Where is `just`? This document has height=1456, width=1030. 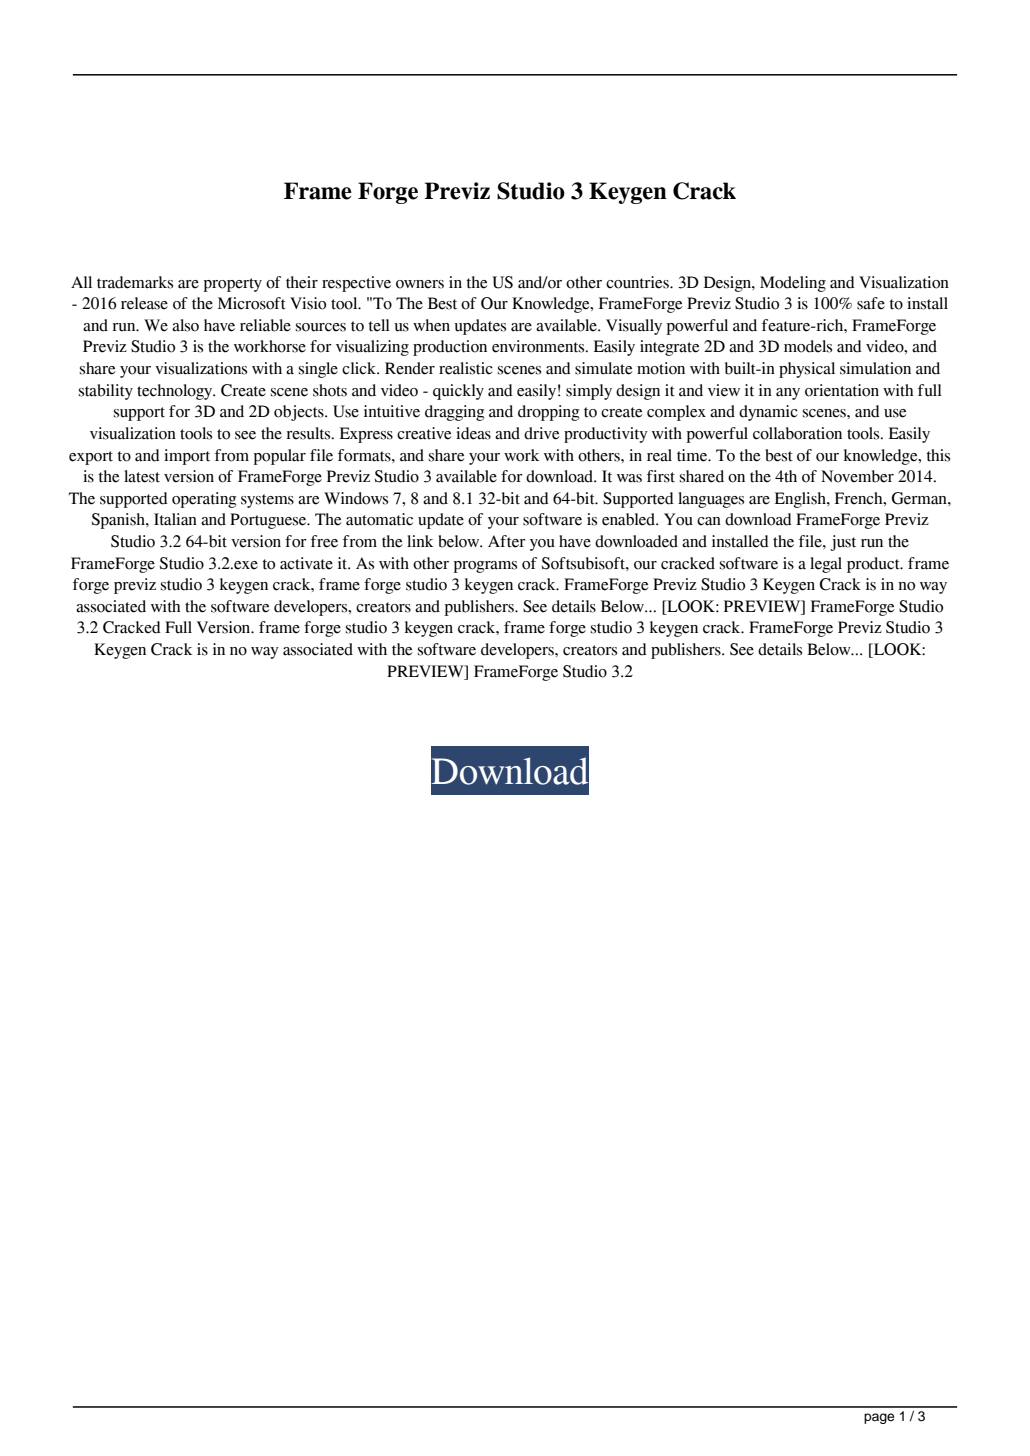
just is located at coordinates (843, 543).
